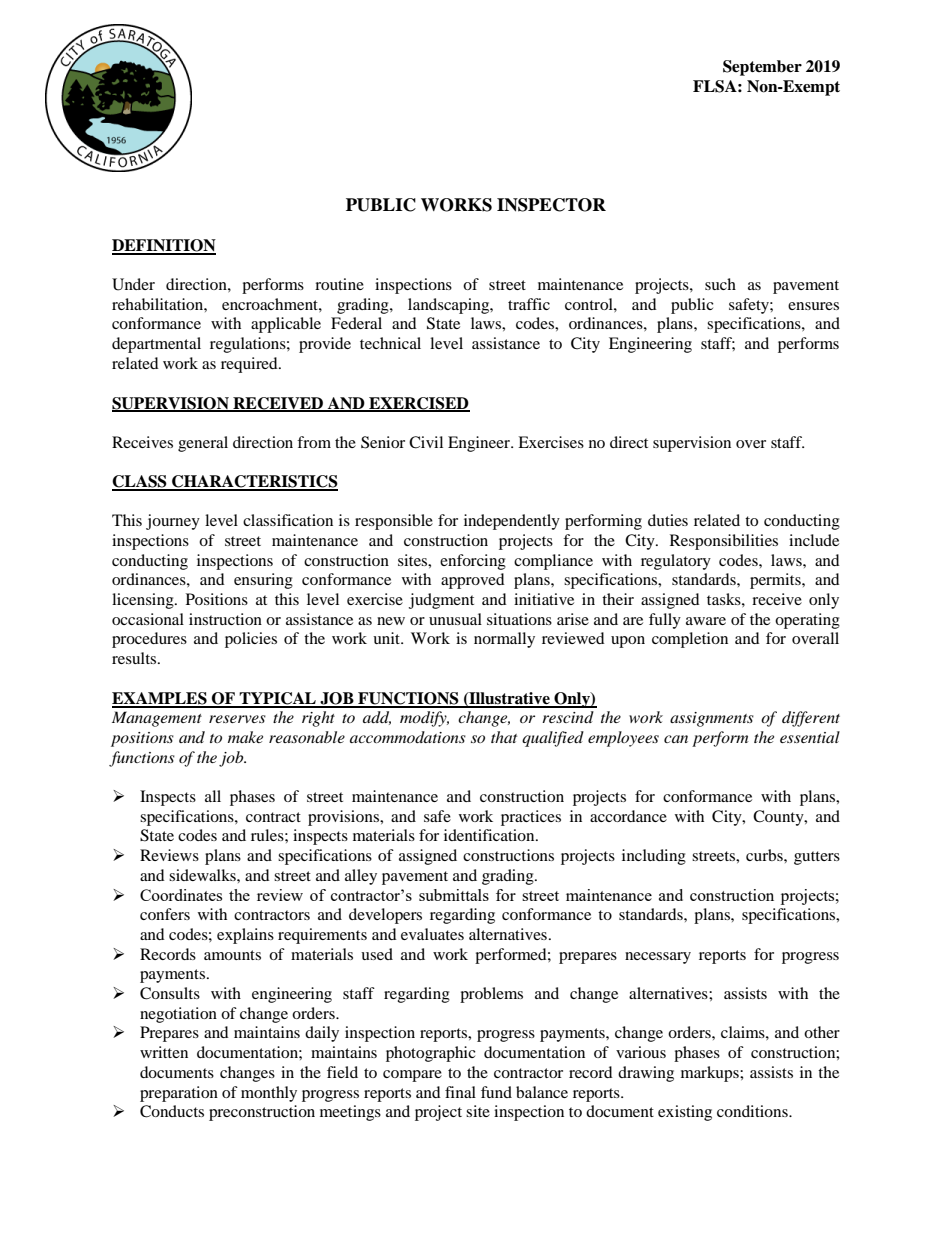 The width and height of the page is (952, 1233). Describe the element at coordinates (179, 1094) in the page. I see `preparation` at that location.
